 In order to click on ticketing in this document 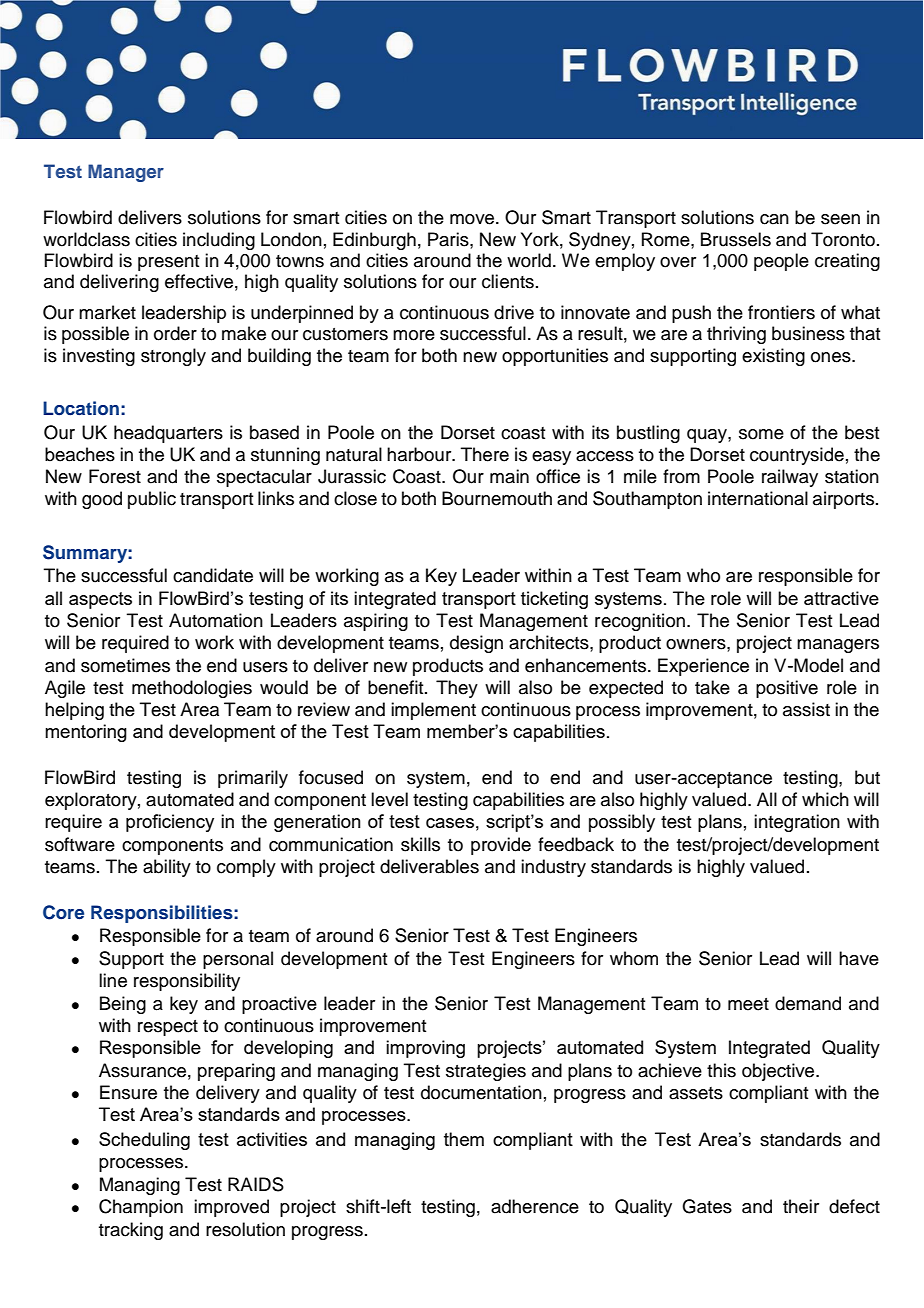, I will do `click(554, 600)`.
